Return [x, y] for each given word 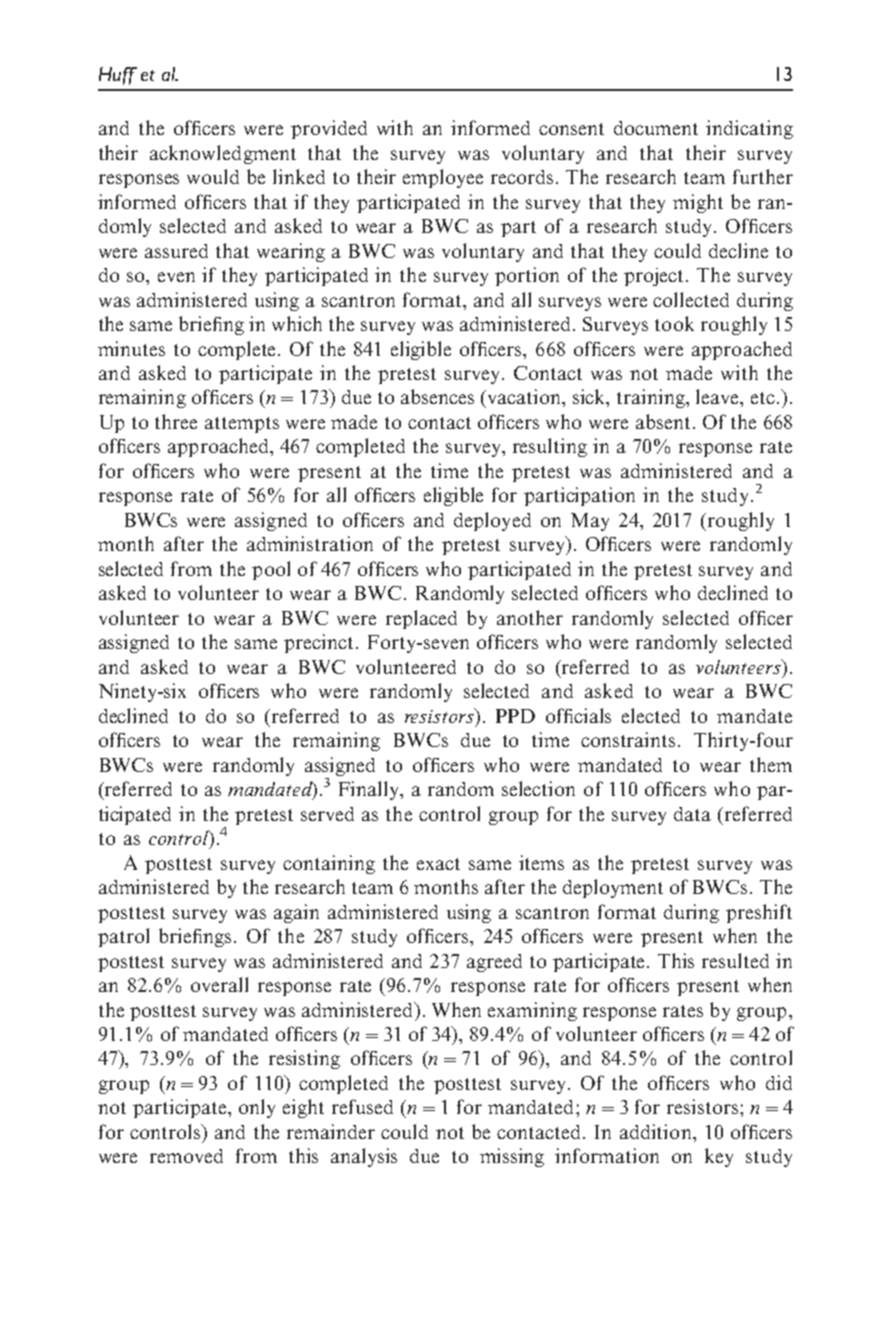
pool [271, 570]
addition [657, 1131]
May [590, 522]
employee [443, 178]
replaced [421, 619]
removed [186, 1156]
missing [512, 1157]
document [656, 128]
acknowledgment [223, 154]
